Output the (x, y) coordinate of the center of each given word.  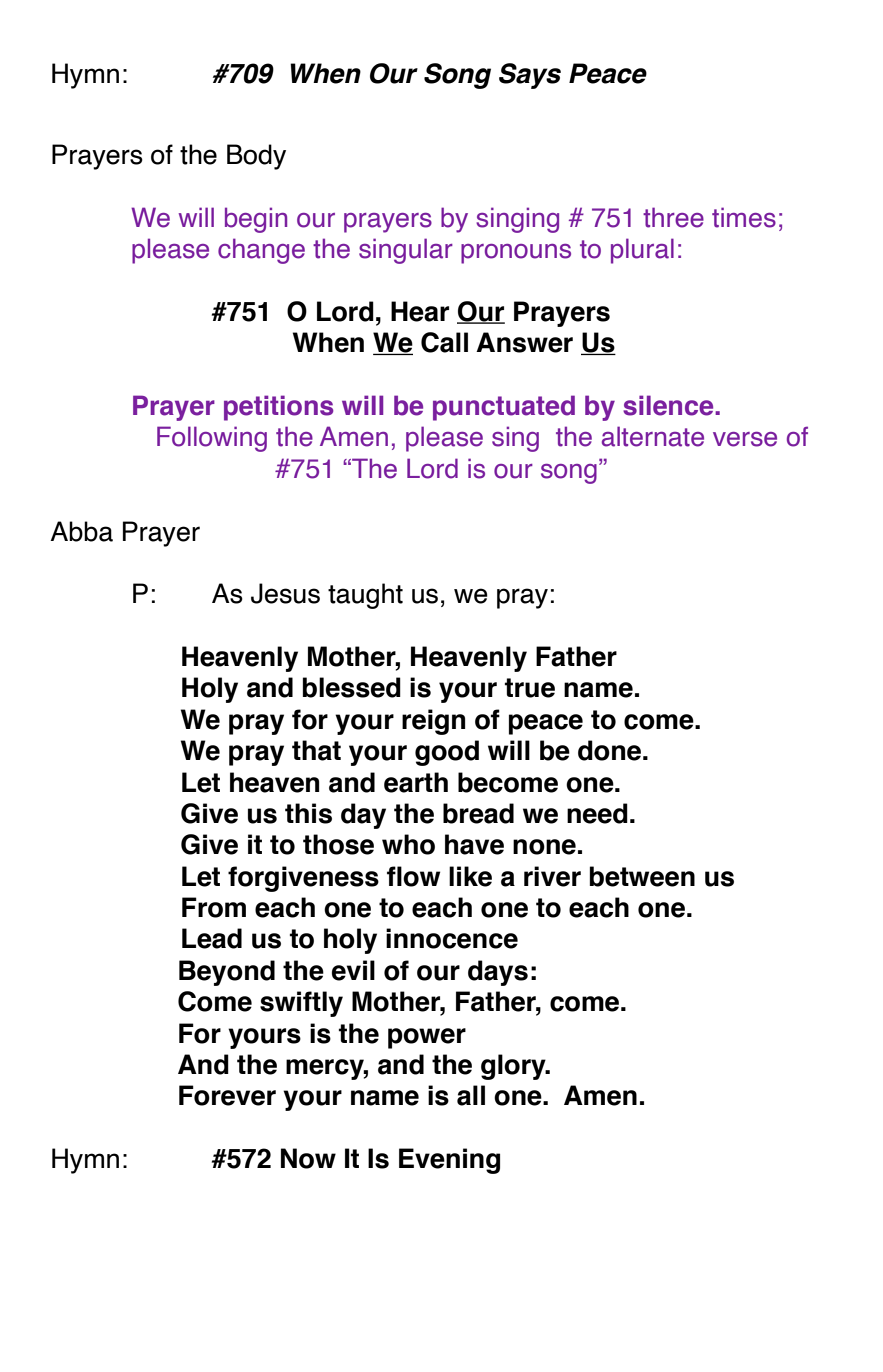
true (530, 688)
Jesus (285, 593)
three (673, 217)
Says (530, 76)
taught (365, 596)
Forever (227, 1095)
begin (256, 220)
